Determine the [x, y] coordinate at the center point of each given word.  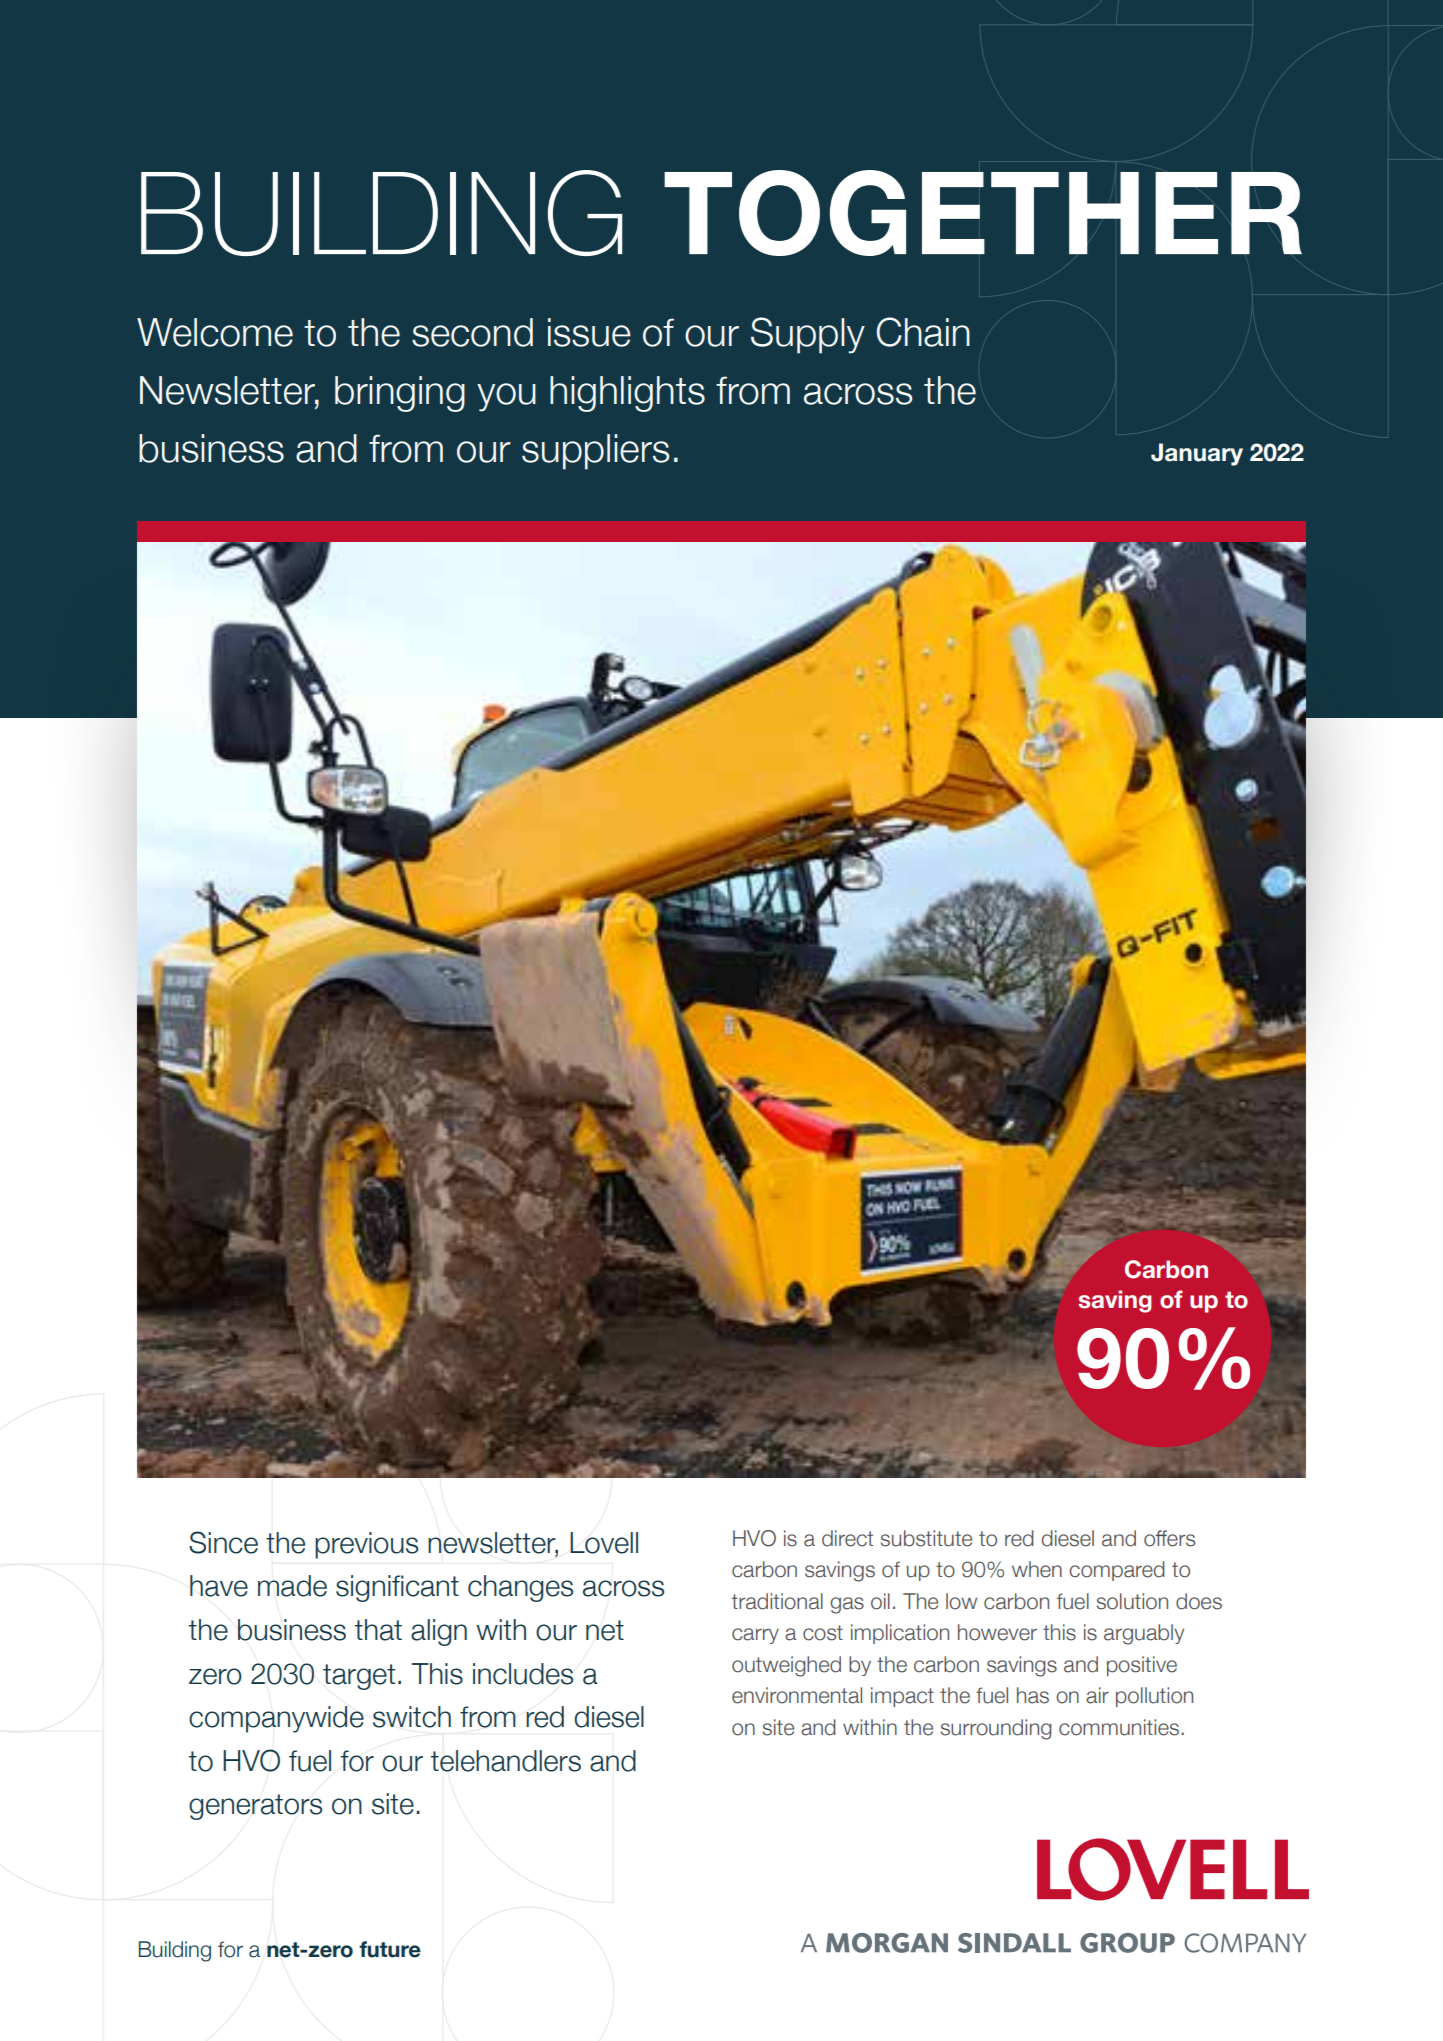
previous [366, 1545]
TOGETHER [983, 213]
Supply [808, 335]
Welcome [215, 332]
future [390, 1949]
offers [1169, 1538]
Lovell [604, 1543]
